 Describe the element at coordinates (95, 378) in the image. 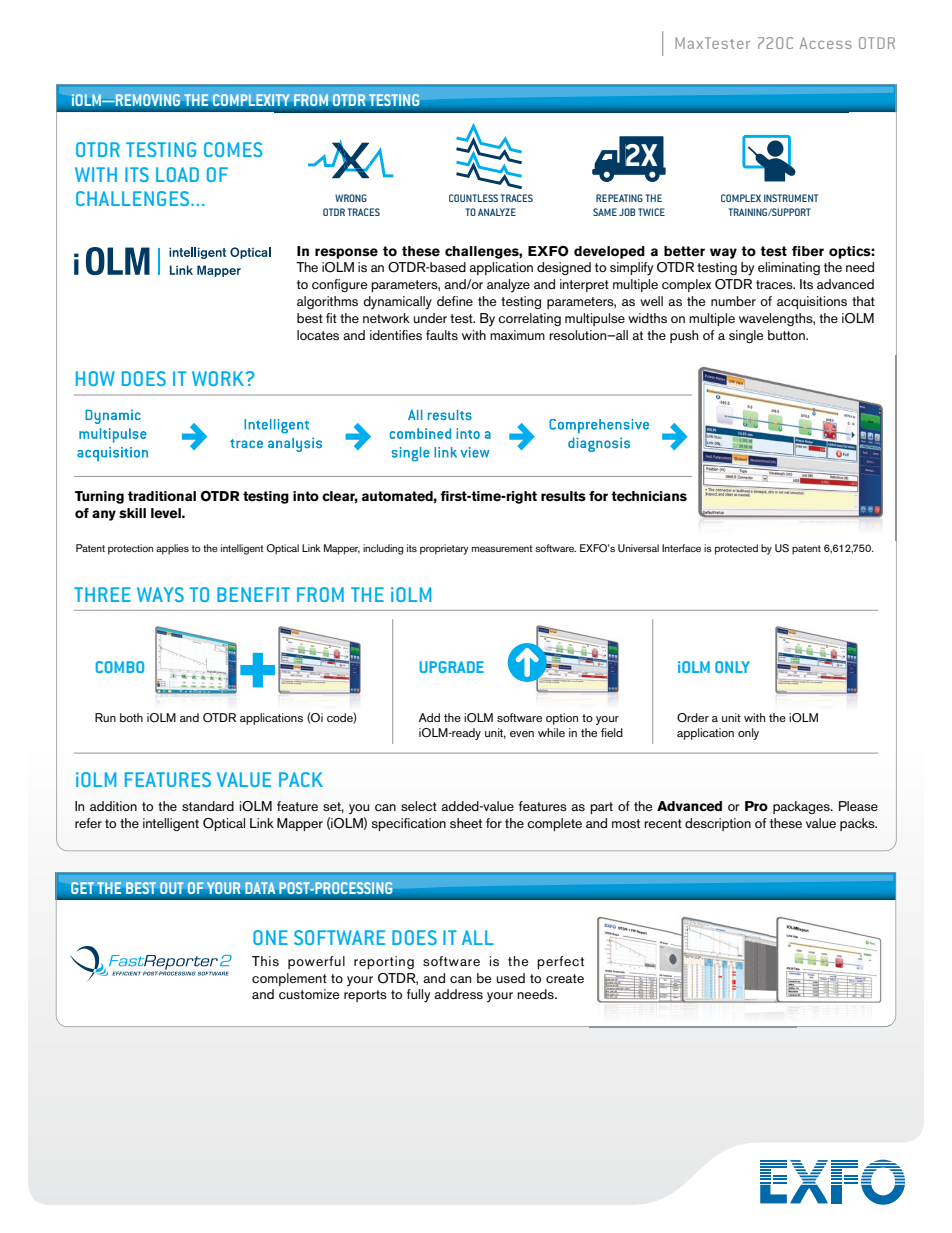

I see `HOW` at that location.
